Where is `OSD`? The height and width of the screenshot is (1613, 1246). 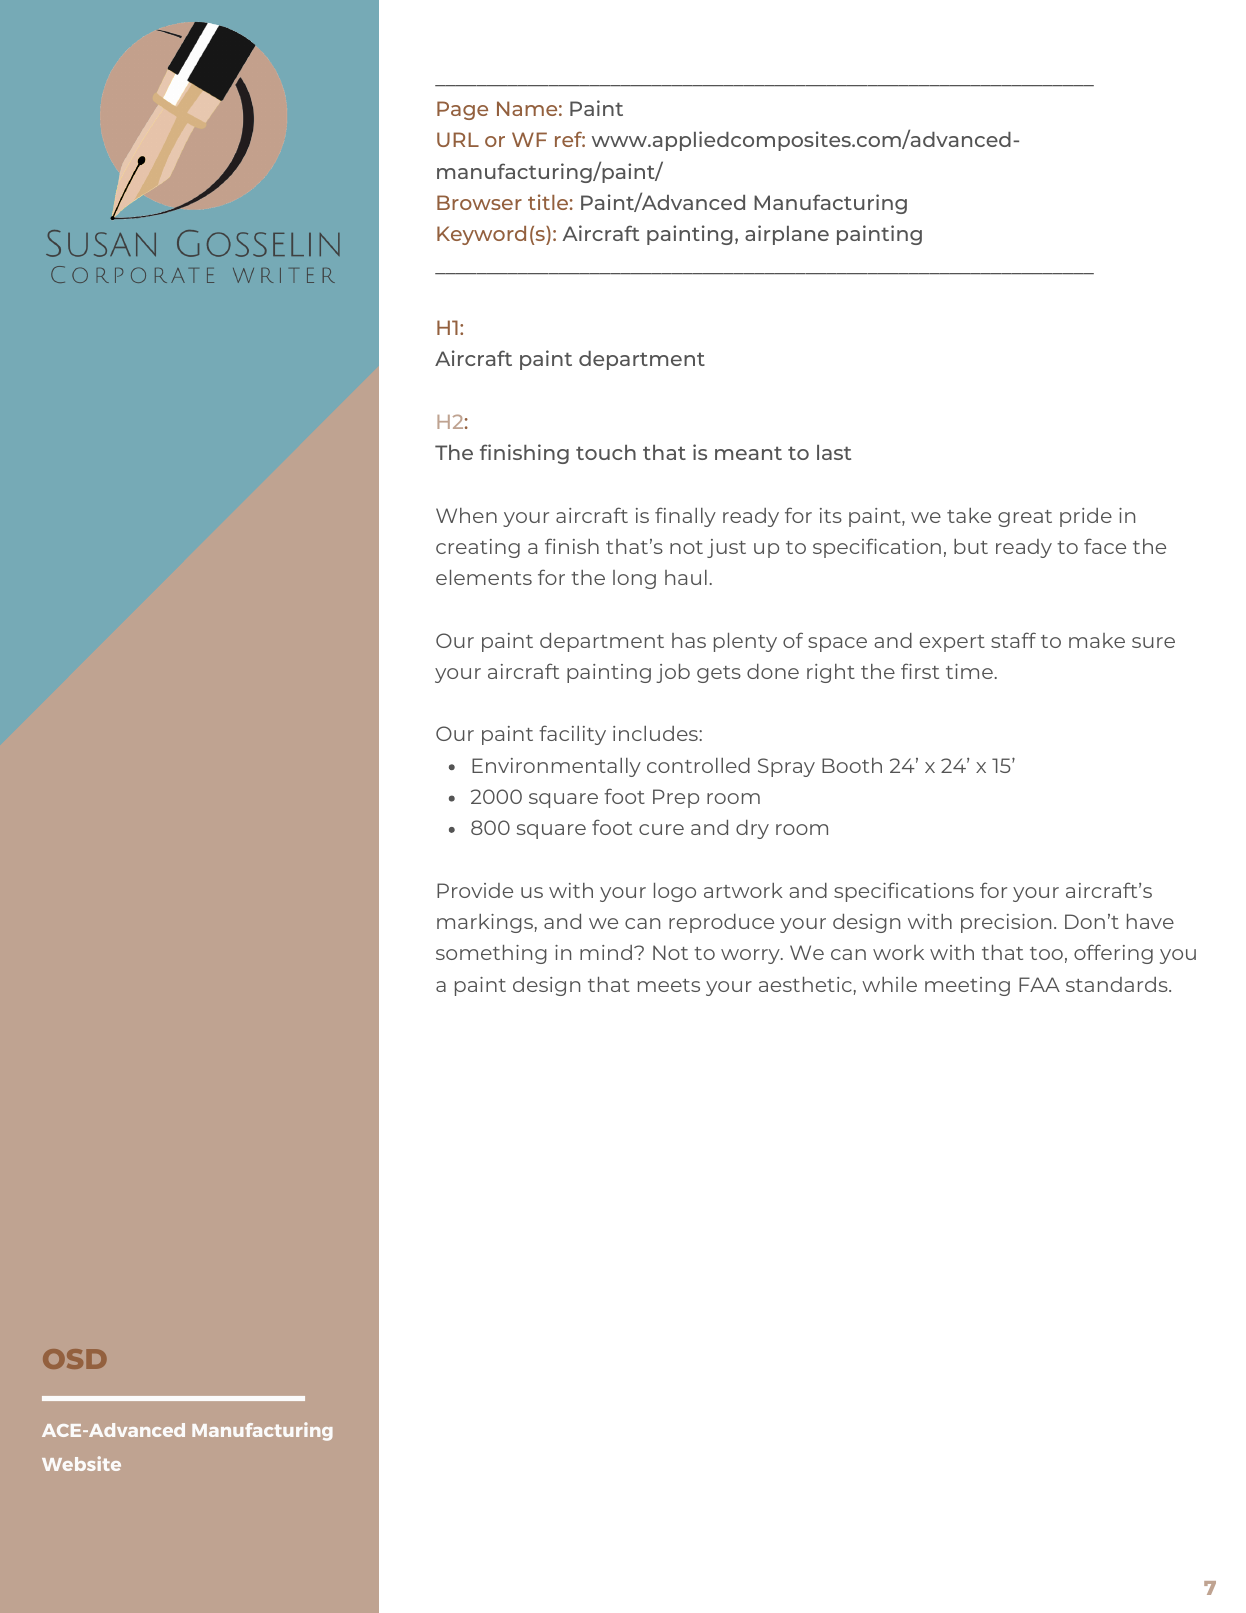
OSD is located at coordinates (75, 1359).
